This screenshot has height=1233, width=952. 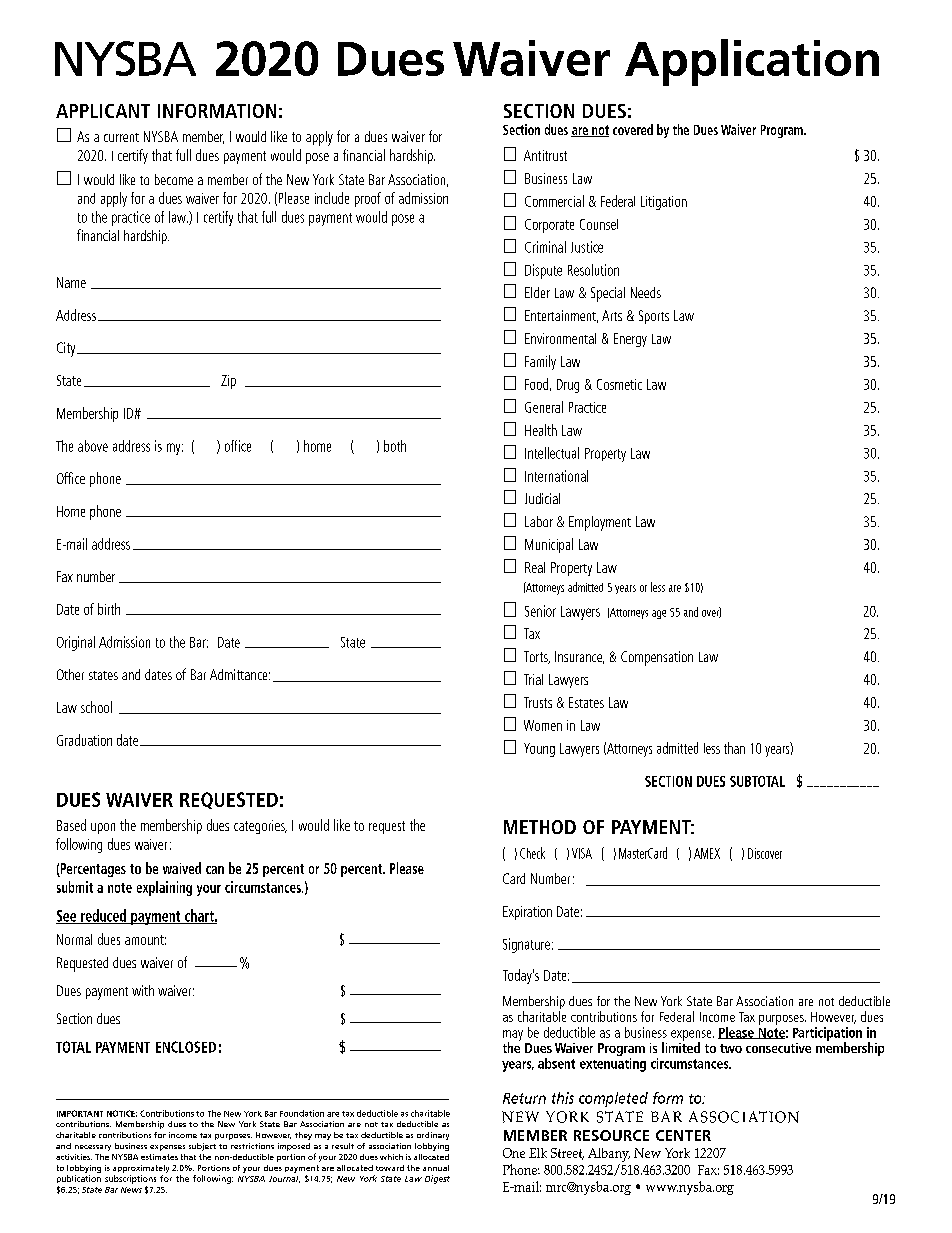 What do you see at coordinates (436, 1168) in the screenshot?
I see `annual` at bounding box center [436, 1168].
